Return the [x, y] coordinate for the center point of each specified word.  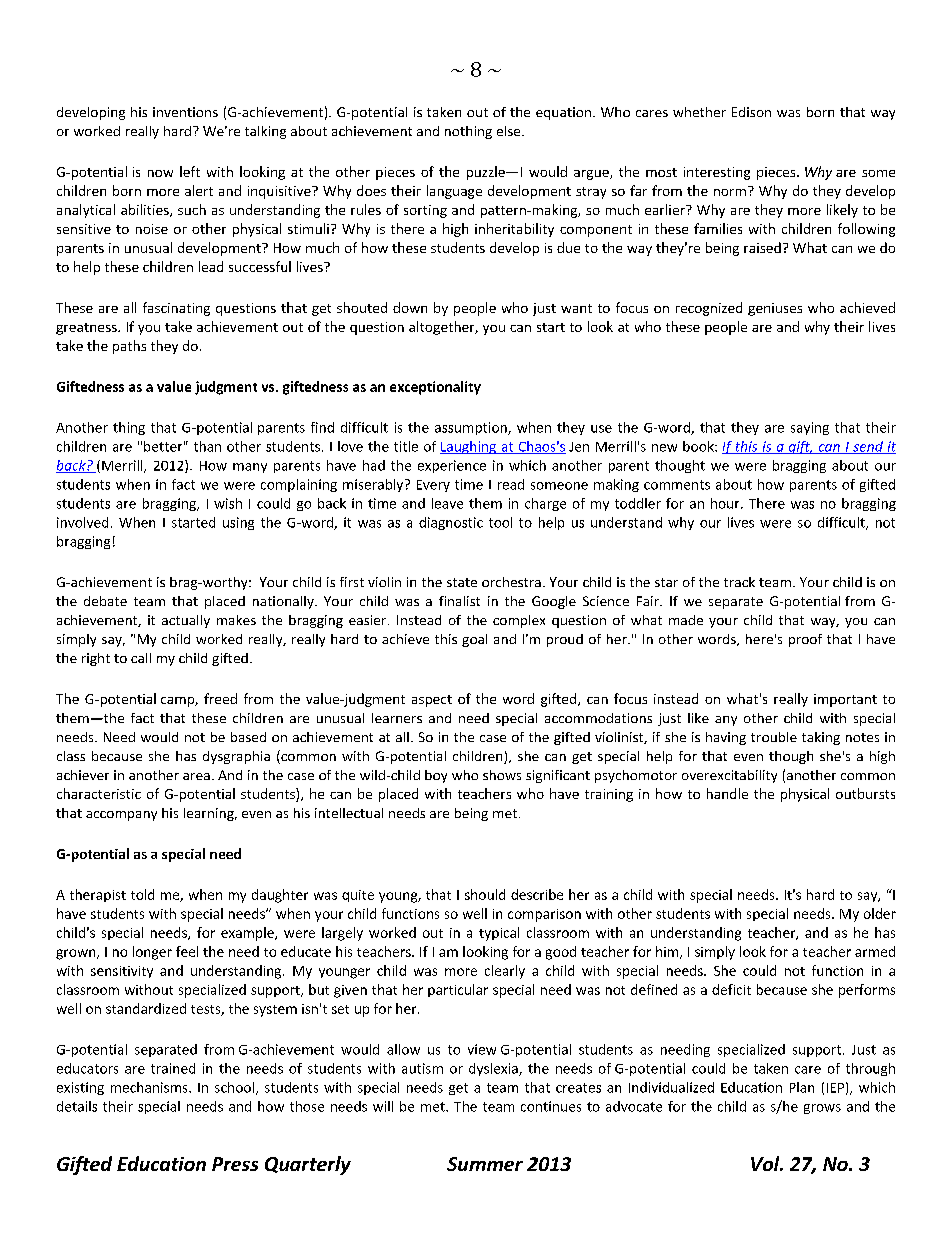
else [510, 131]
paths [129, 347]
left [190, 171]
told [142, 894]
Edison [751, 112]
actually [186, 621]
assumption [472, 428]
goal [474, 640]
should [485, 894]
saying [810, 428]
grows [822, 1109]
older [880, 913]
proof [805, 640]
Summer [485, 1164]
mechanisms [150, 1087]
